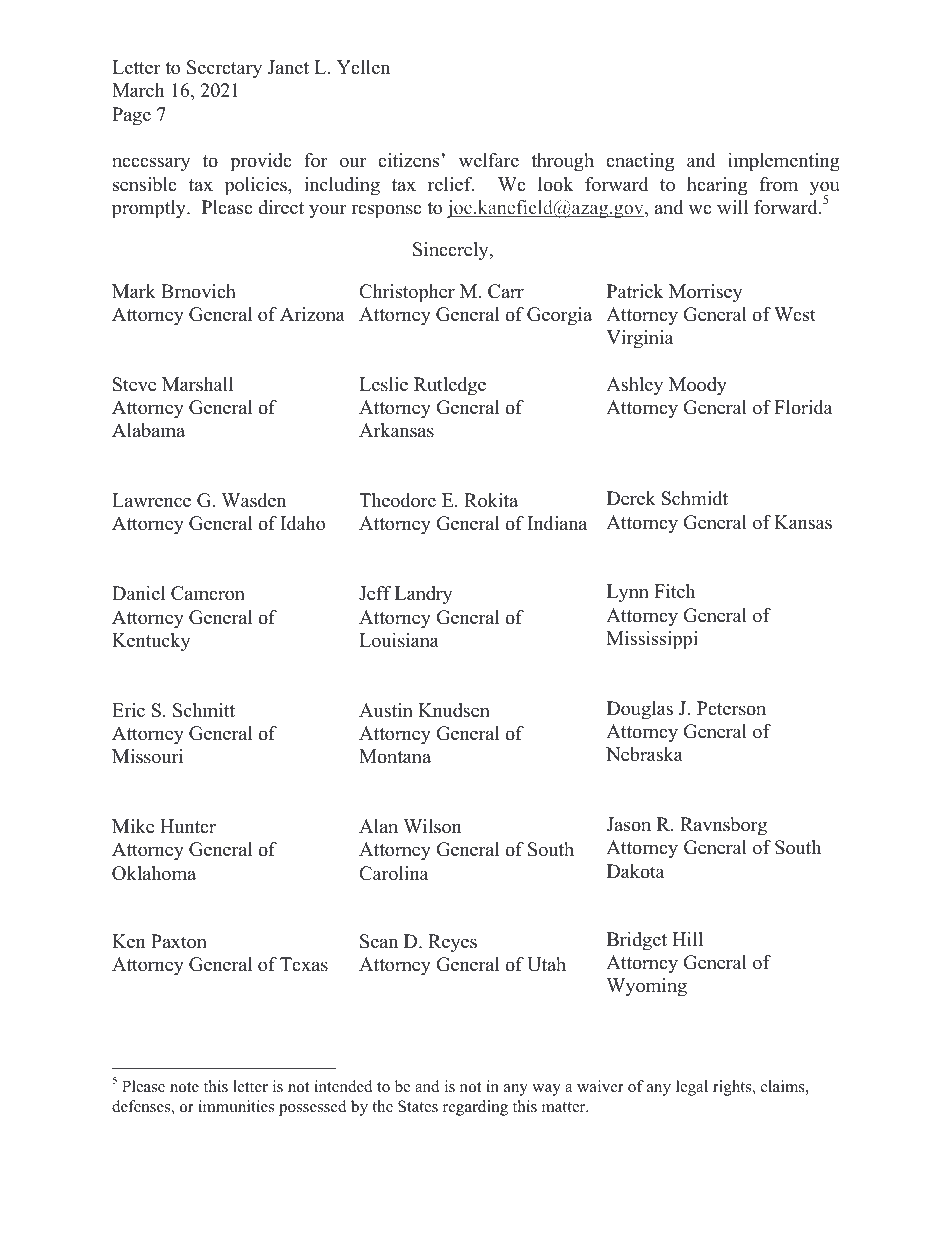 This screenshot has width=952, height=1233. I want to click on implementing, so click(784, 162).
